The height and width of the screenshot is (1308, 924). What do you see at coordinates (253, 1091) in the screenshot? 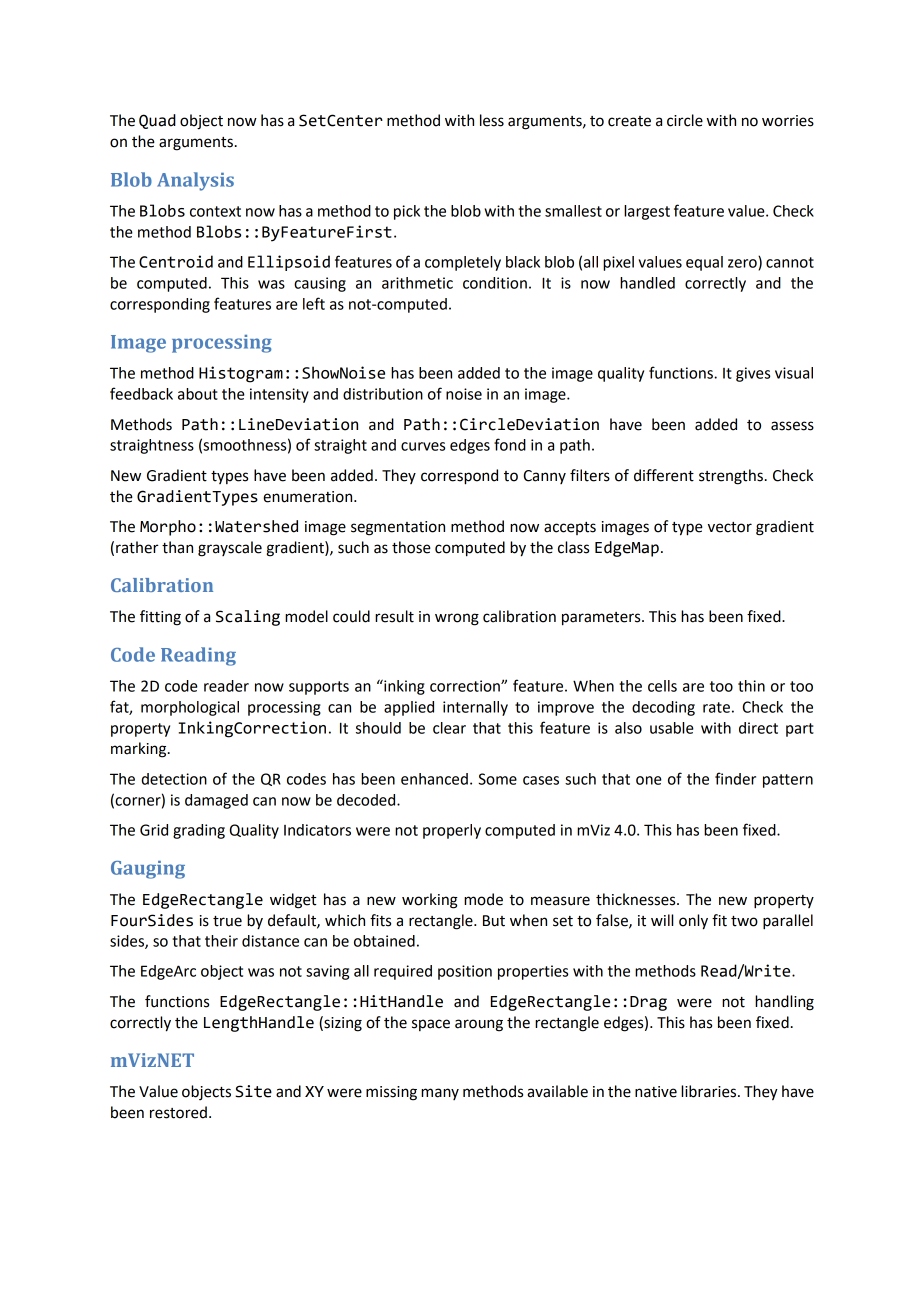
I see `Site` at bounding box center [253, 1091].
